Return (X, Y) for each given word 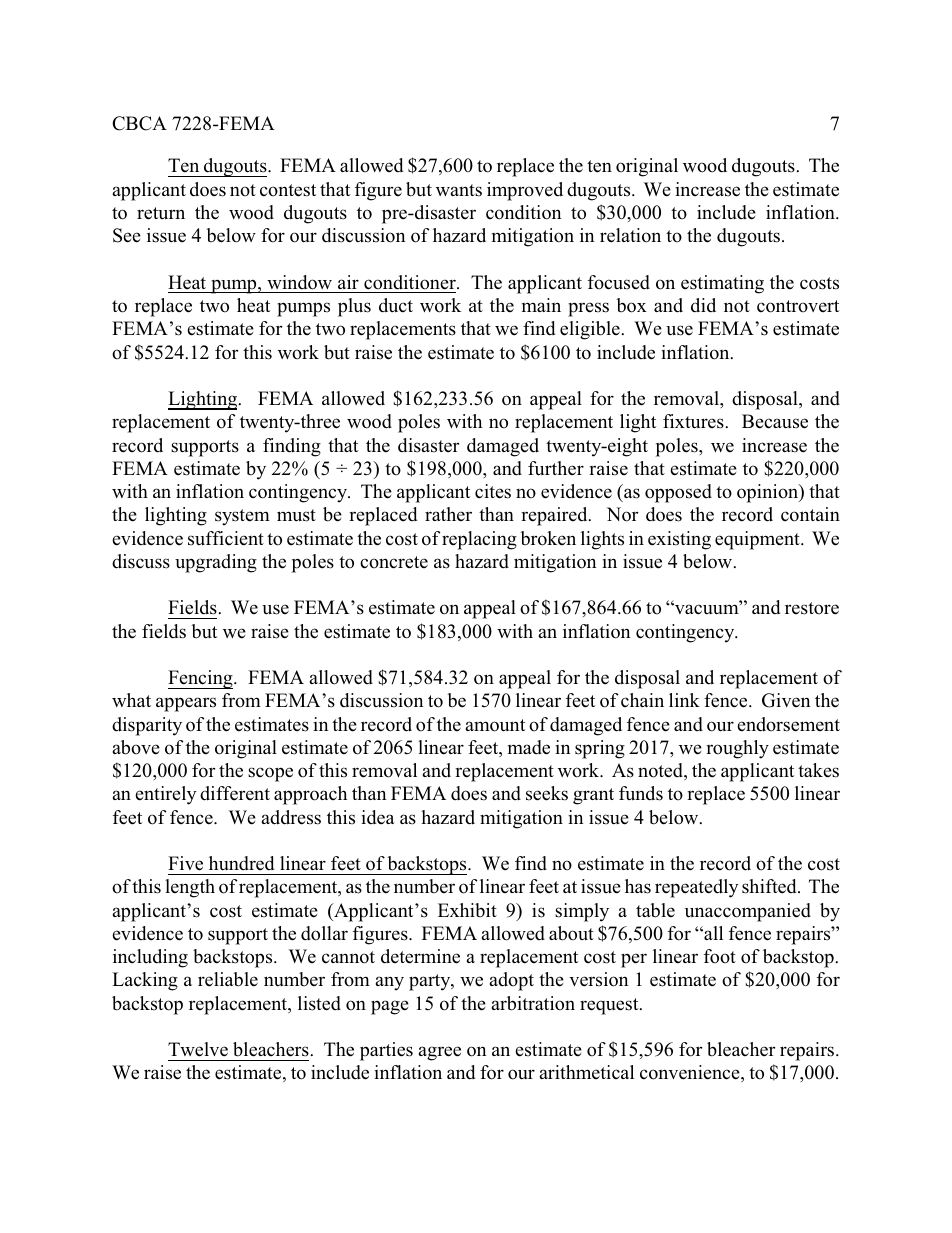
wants (459, 190)
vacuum (707, 609)
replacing (479, 540)
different (235, 793)
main (541, 305)
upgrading (216, 563)
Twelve (198, 1049)
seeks (547, 793)
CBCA (139, 123)
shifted (770, 886)
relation (630, 235)
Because (775, 421)
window (299, 282)
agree (440, 1053)
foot (720, 956)
